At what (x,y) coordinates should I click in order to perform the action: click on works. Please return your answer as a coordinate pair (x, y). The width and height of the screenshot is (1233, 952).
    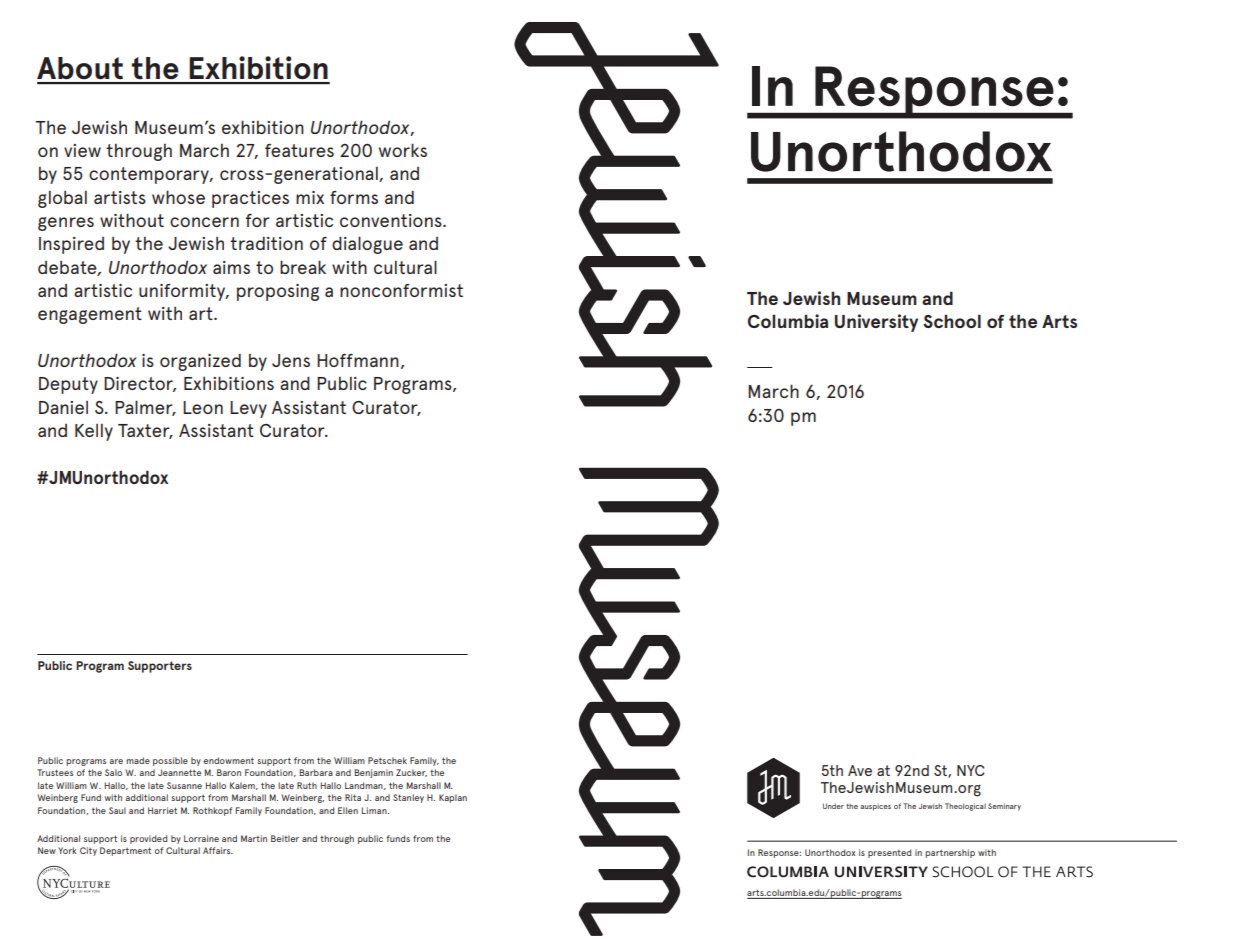
    Looking at the image, I should click on (403, 150).
